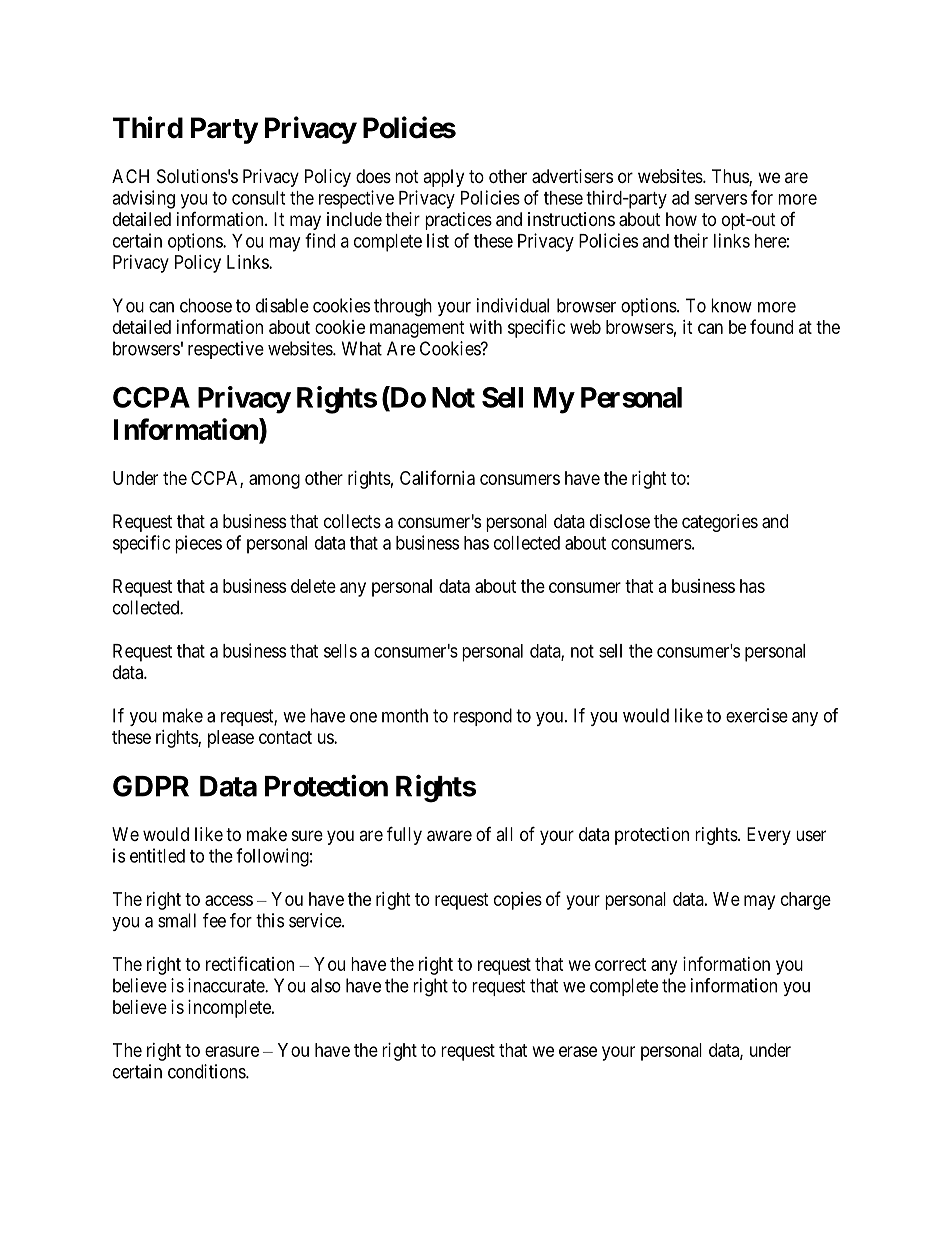 This screenshot has width=952, height=1233. Describe the element at coordinates (578, 1051) in the screenshot. I see `erase` at that location.
